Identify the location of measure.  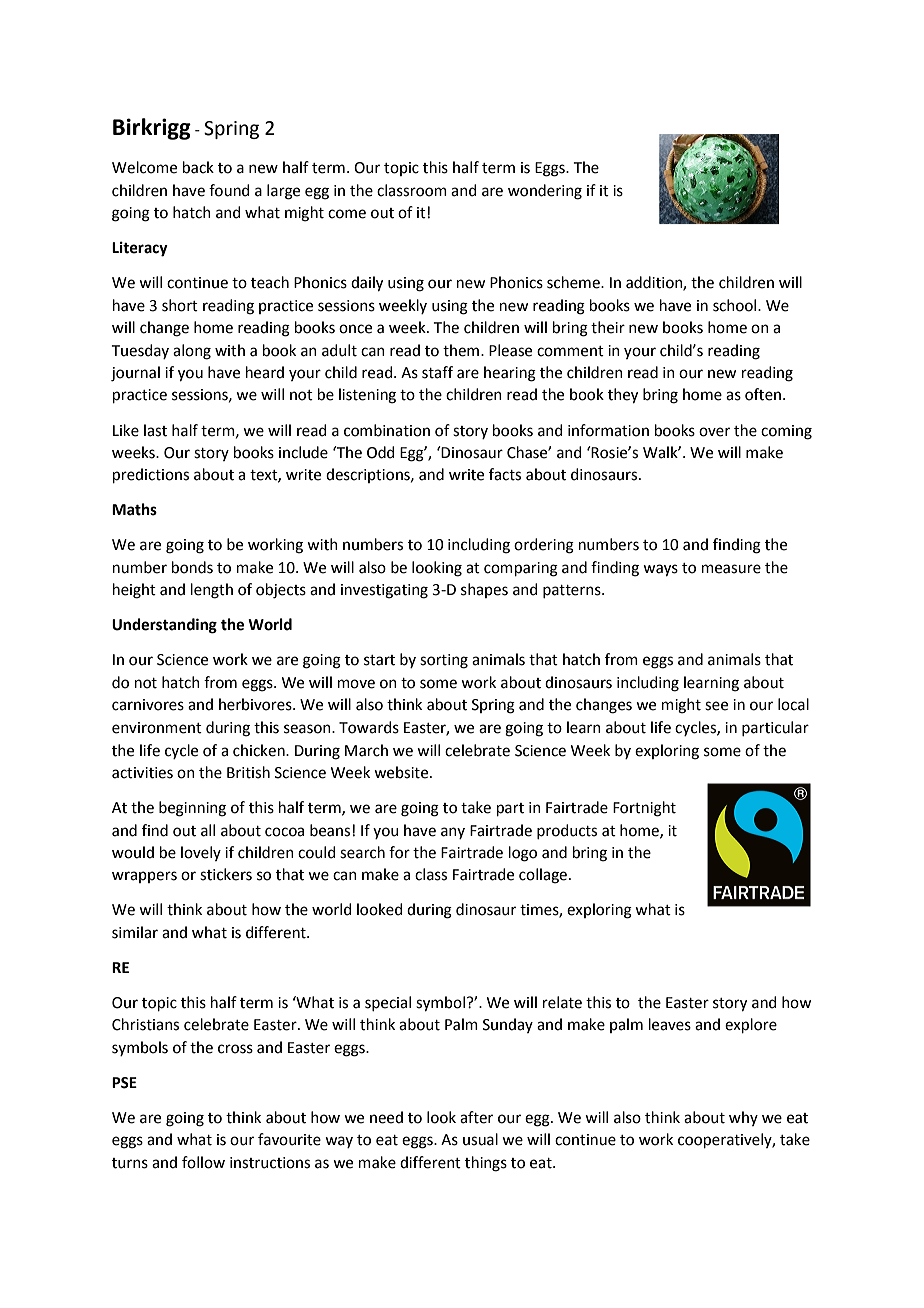
(731, 569).
